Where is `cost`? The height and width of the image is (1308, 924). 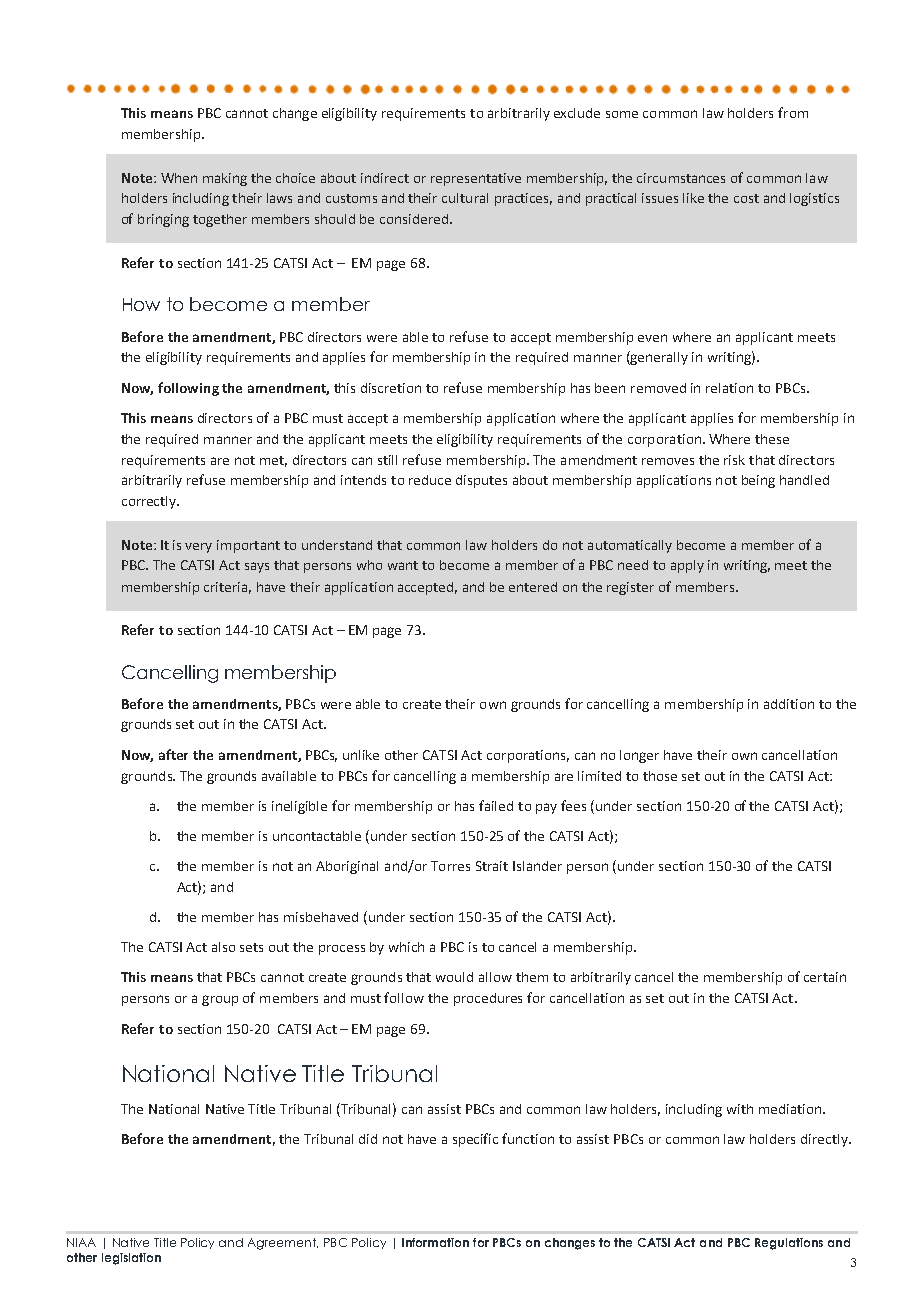 cost is located at coordinates (746, 198).
